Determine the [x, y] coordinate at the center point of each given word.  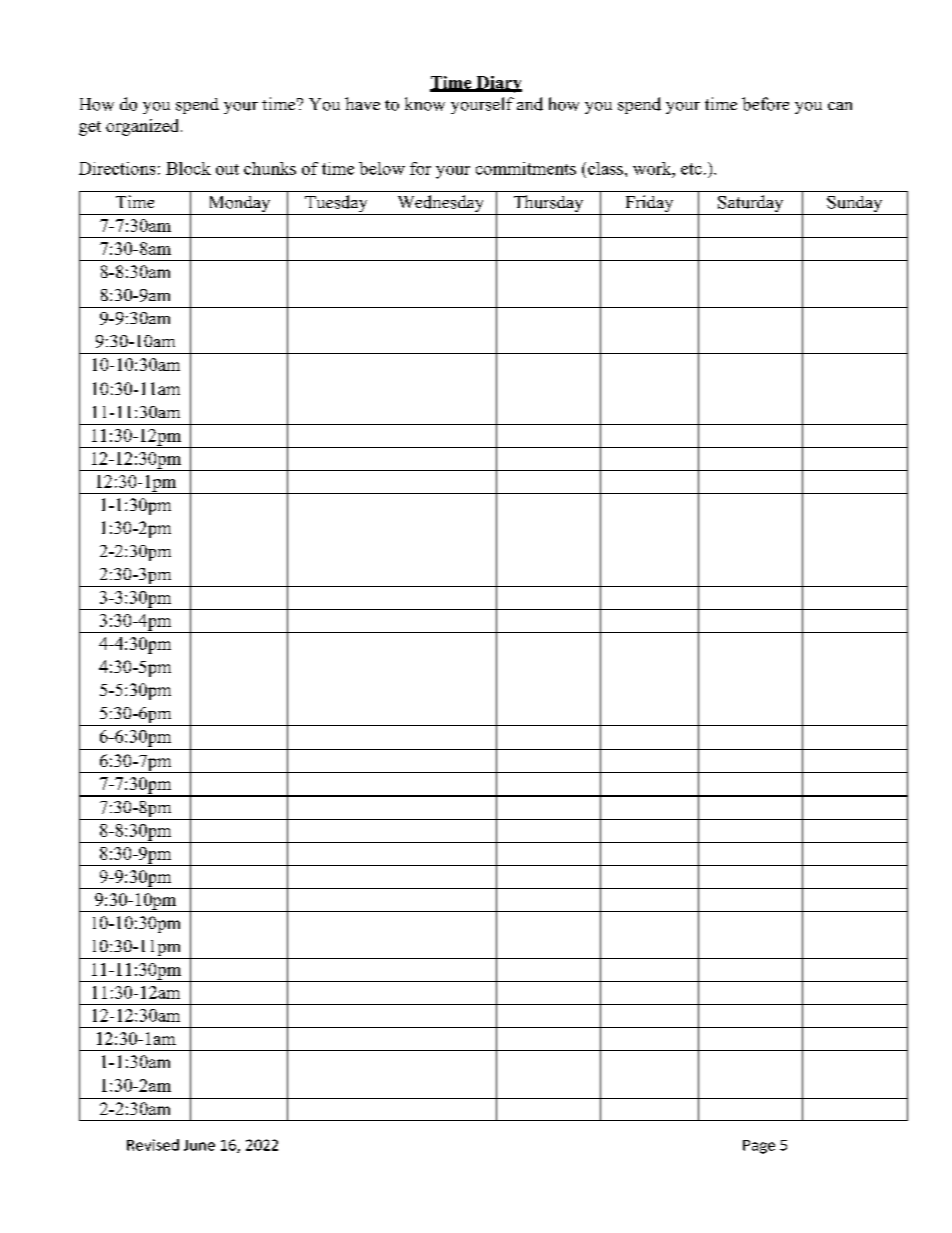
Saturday [751, 205]
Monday [239, 205]
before [765, 104]
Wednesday [440, 205]
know [425, 104]
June [199, 1145]
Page [759, 1147]
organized [144, 127]
